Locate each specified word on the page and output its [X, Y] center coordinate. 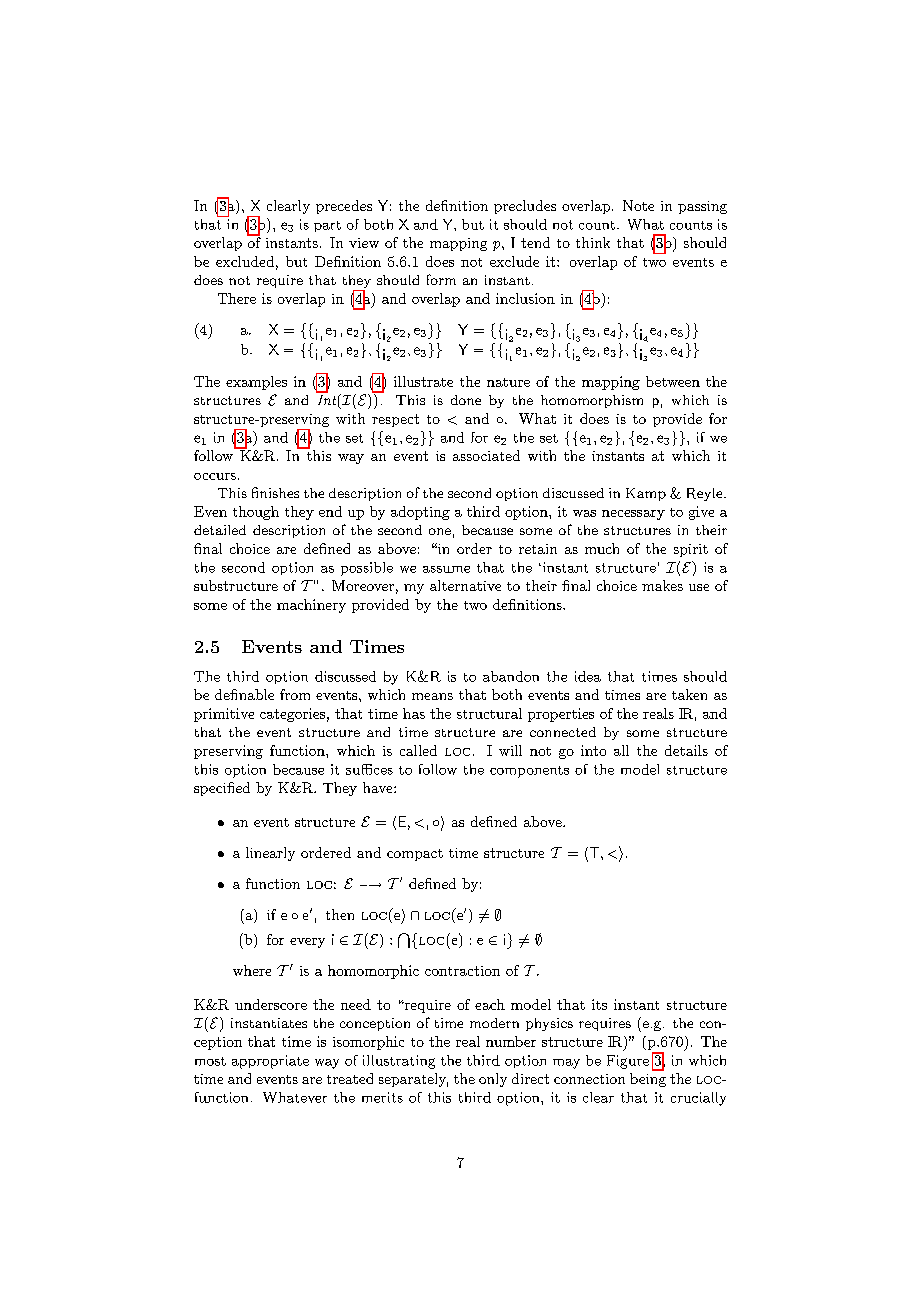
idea [588, 676]
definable [244, 694]
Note [638, 205]
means [432, 696]
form [441, 279]
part [327, 226]
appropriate [270, 1062]
